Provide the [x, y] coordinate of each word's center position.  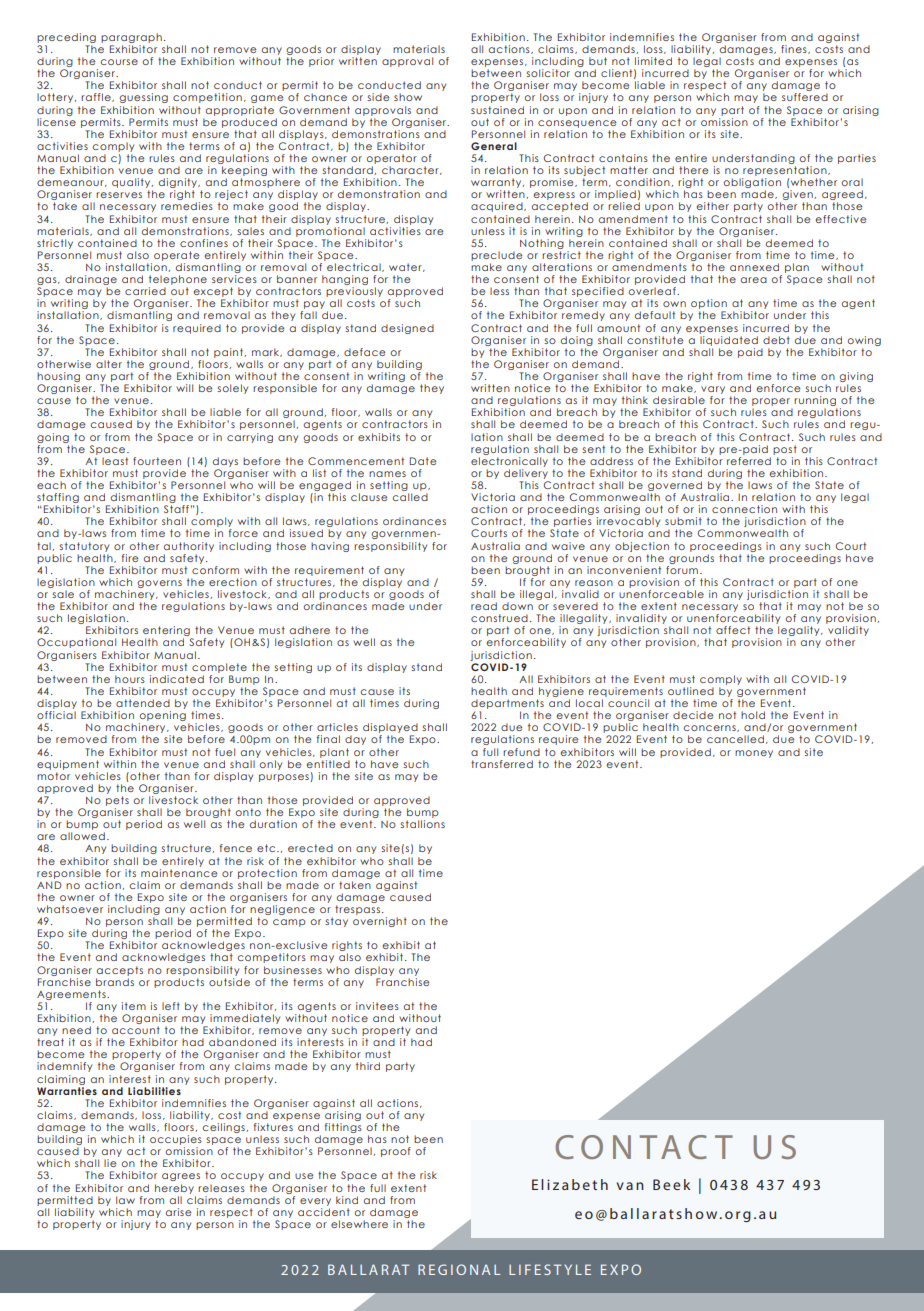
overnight [380, 922]
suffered [805, 97]
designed [407, 329]
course [119, 62]
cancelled [735, 739]
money [754, 754]
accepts [120, 971]
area [754, 280]
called [410, 497]
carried [145, 291]
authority [189, 547]
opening [162, 717]
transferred [502, 764]
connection [744, 509]
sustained [497, 110]
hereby [174, 1189]
